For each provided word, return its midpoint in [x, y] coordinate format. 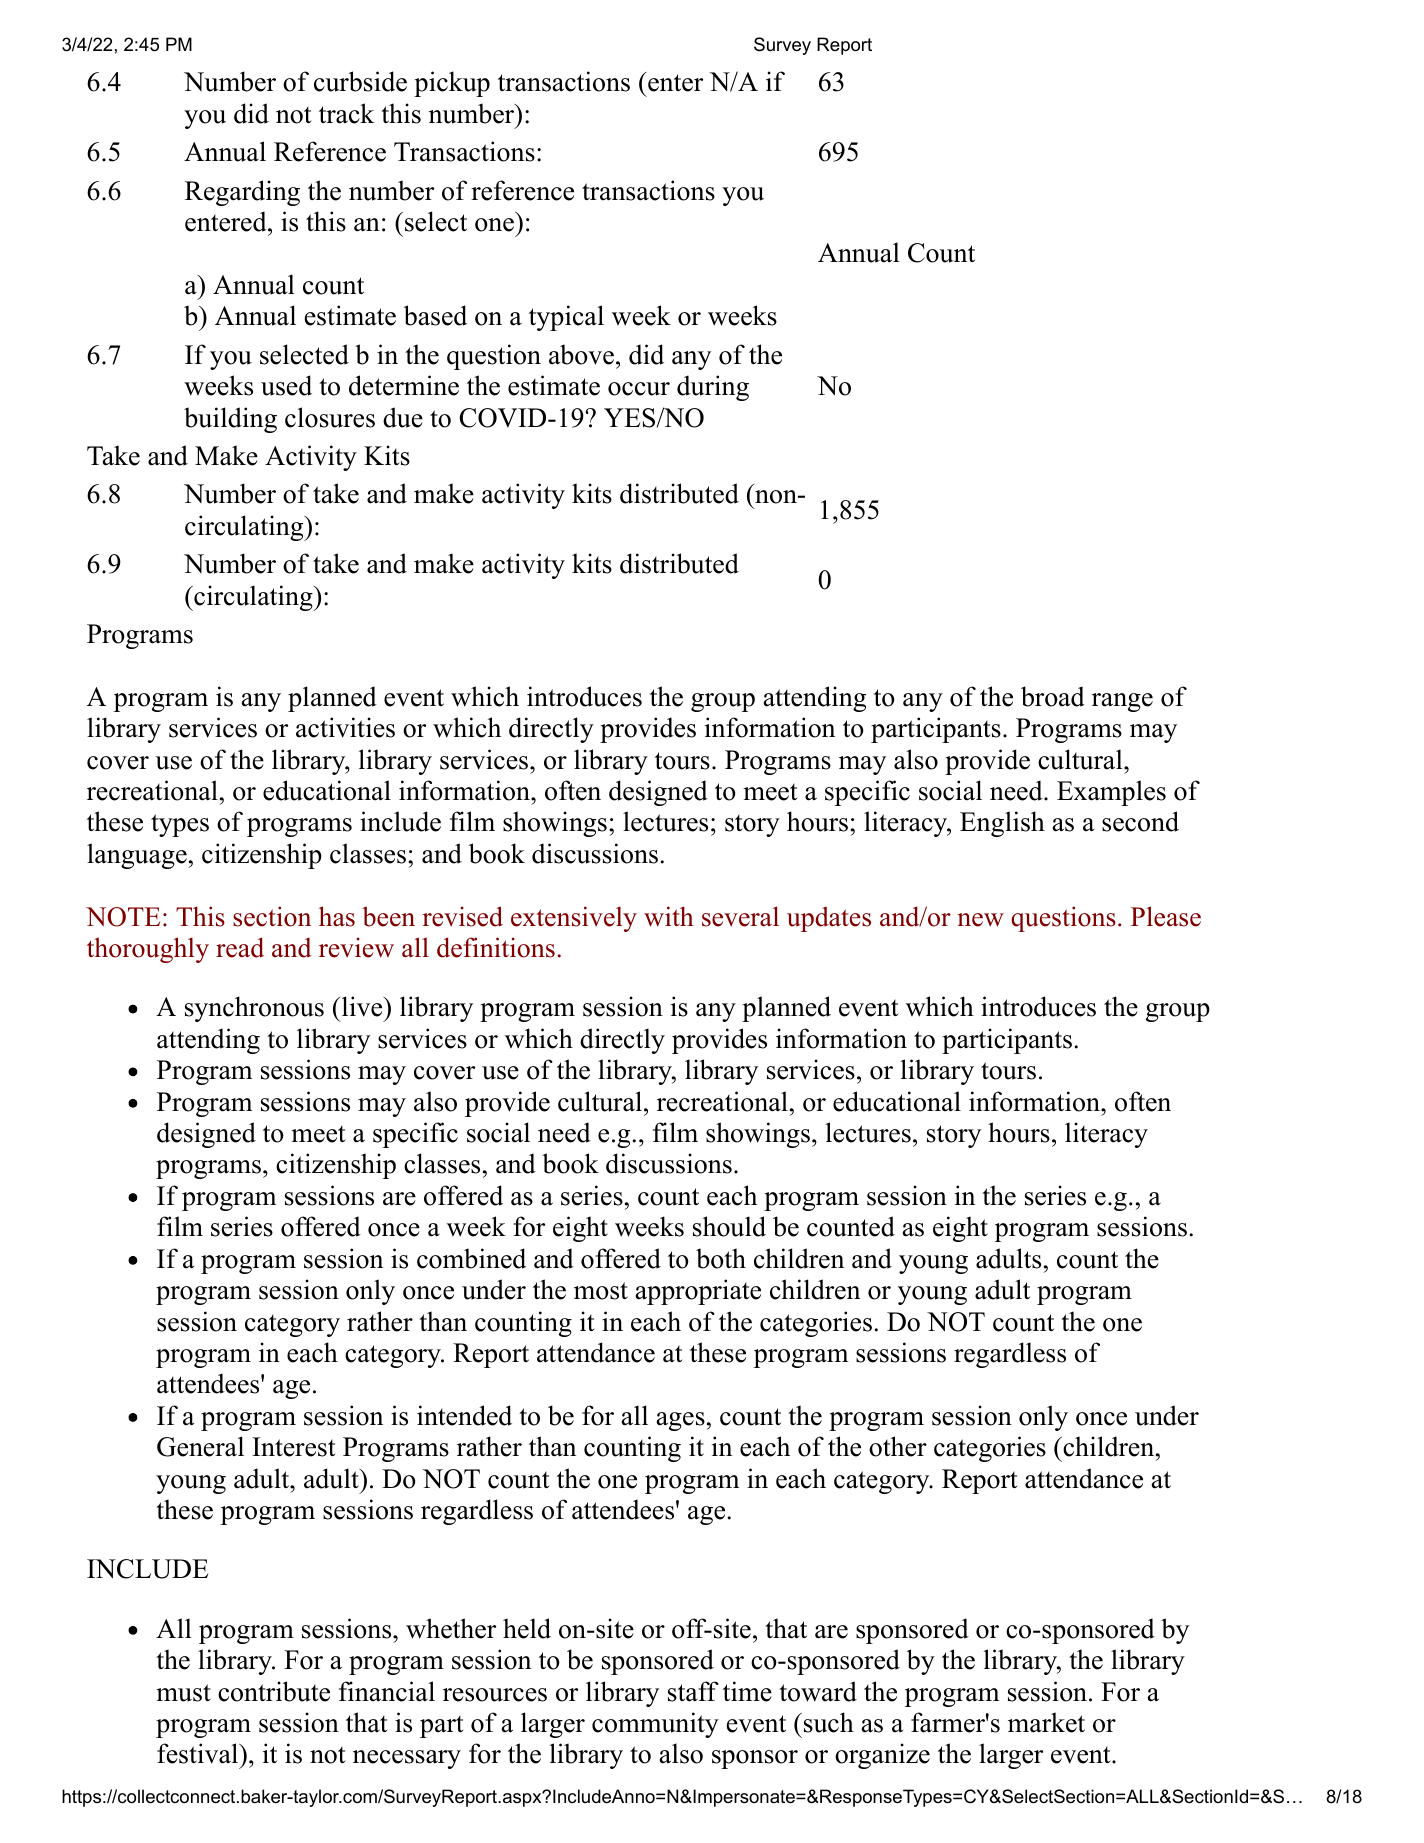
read [240, 947]
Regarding [242, 193]
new [980, 920]
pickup [452, 84]
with [669, 916]
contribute [274, 1691]
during [713, 388]
